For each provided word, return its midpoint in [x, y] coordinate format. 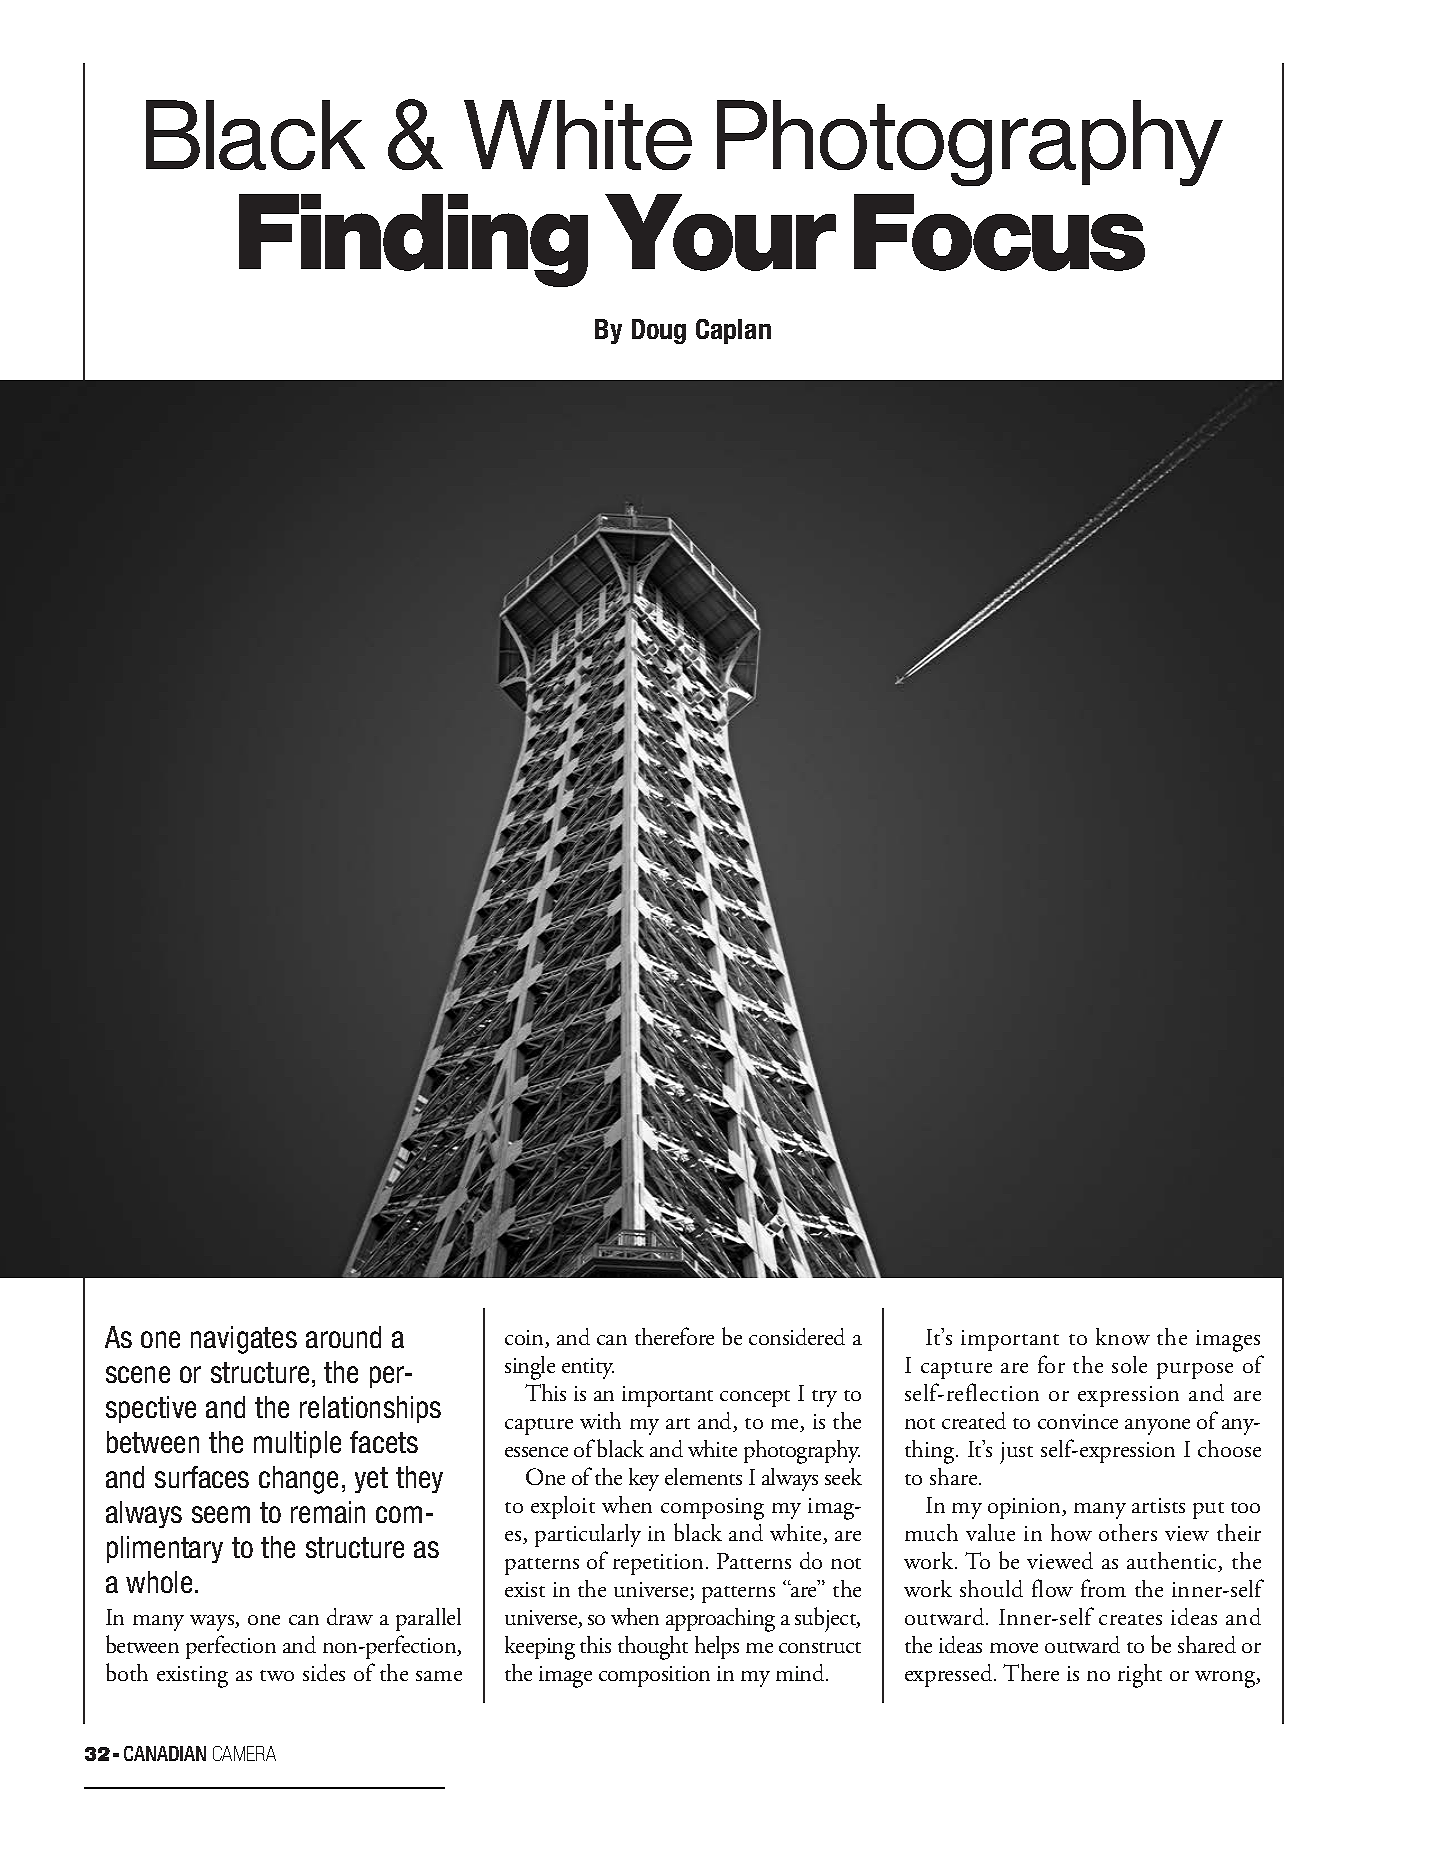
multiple [297, 1444]
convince [1078, 1421]
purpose [1195, 1371]
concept [755, 1398]
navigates [244, 1340]
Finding [413, 240]
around [343, 1337]
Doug [659, 331]
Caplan [733, 331]
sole [1129, 1364]
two [277, 1675]
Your [720, 232]
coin [525, 1339]
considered [797, 1336]
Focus [999, 232]
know [1123, 1336]
